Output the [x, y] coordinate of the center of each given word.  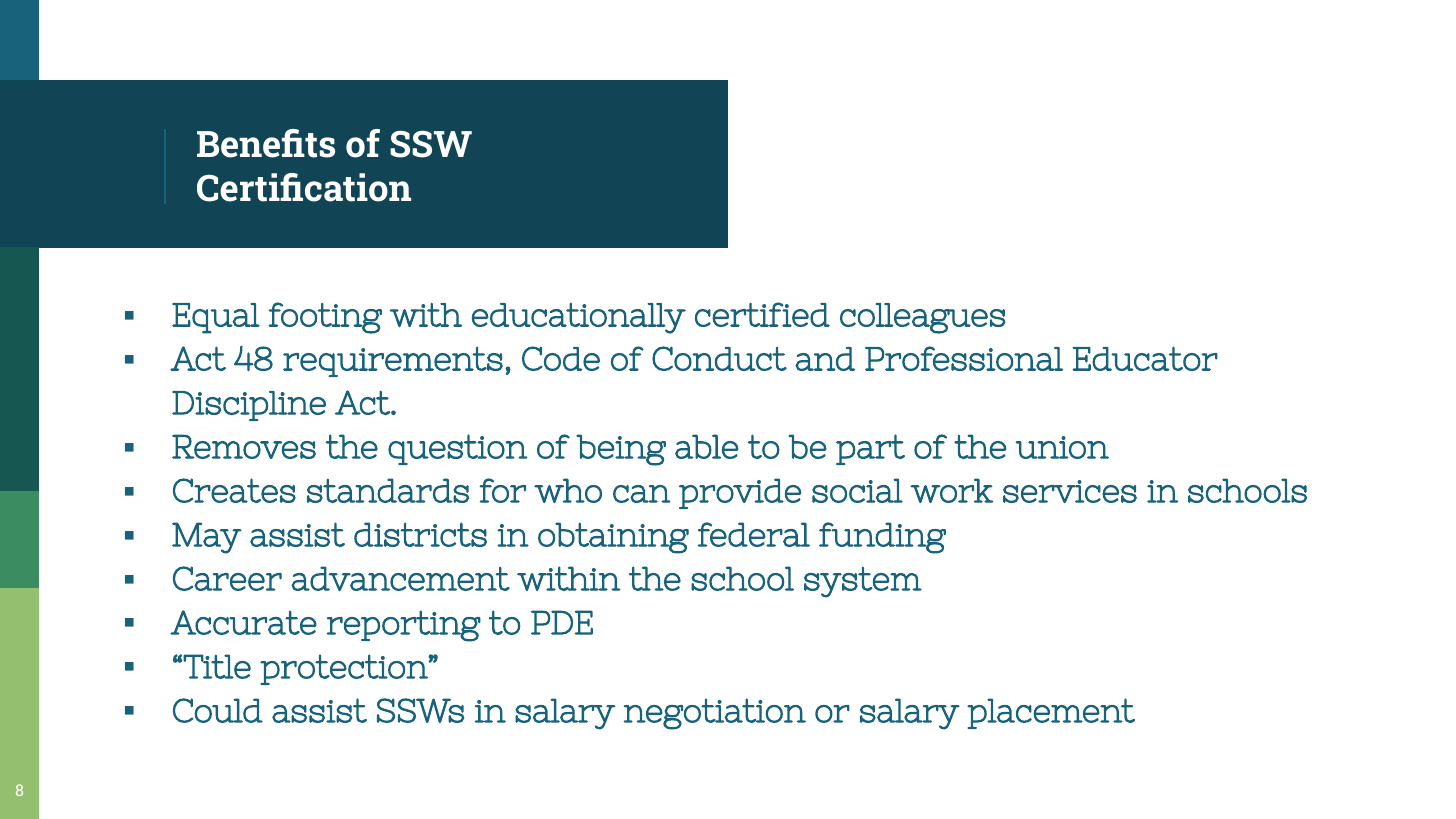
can [642, 494]
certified [762, 314]
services [1070, 491]
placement [1051, 713]
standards [388, 490]
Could [218, 710]
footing [325, 318]
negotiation [715, 714]
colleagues [923, 318]
